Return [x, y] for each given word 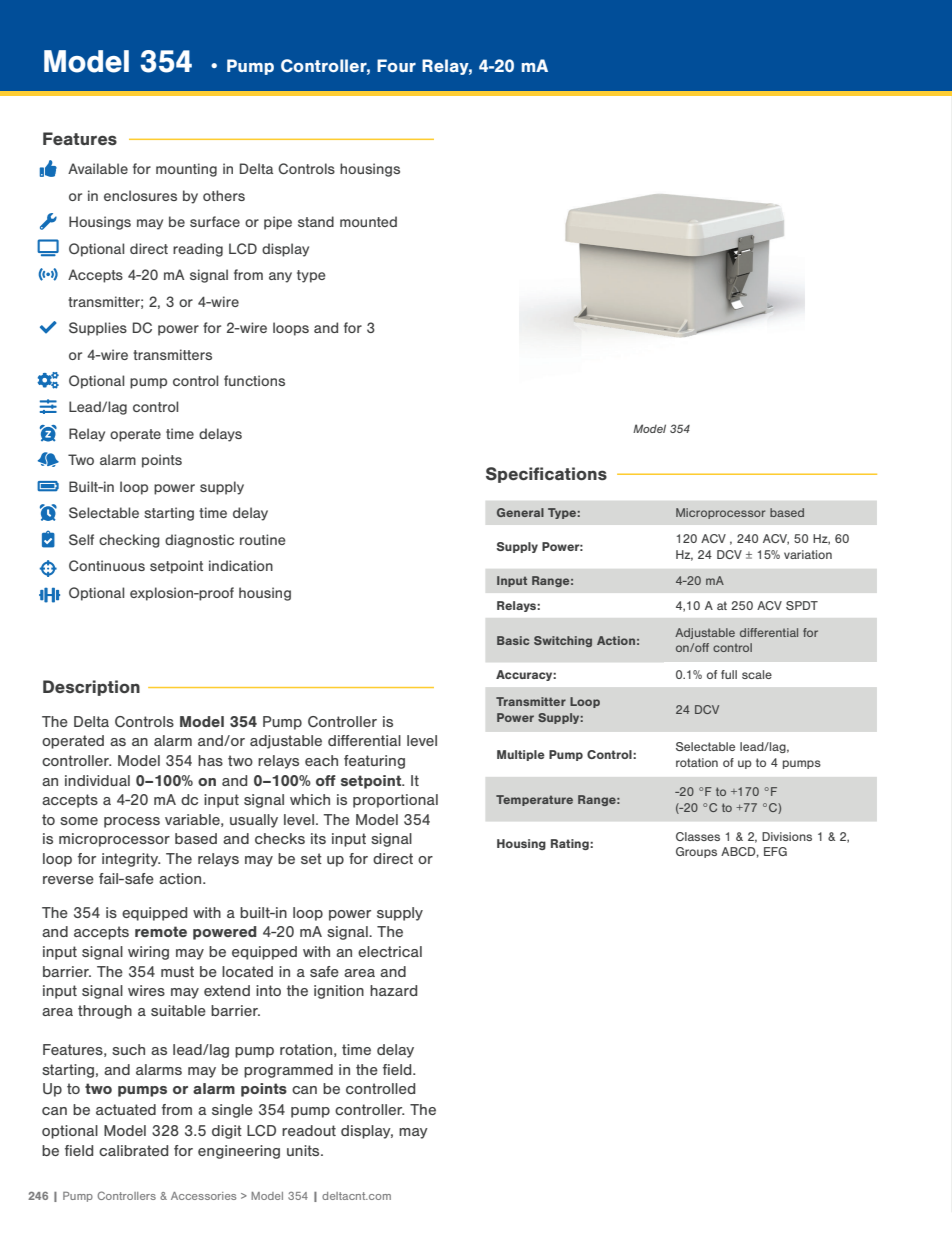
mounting [186, 170]
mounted [368, 221]
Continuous [107, 565]
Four [396, 65]
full [729, 674]
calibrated [133, 1150]
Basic [513, 640]
